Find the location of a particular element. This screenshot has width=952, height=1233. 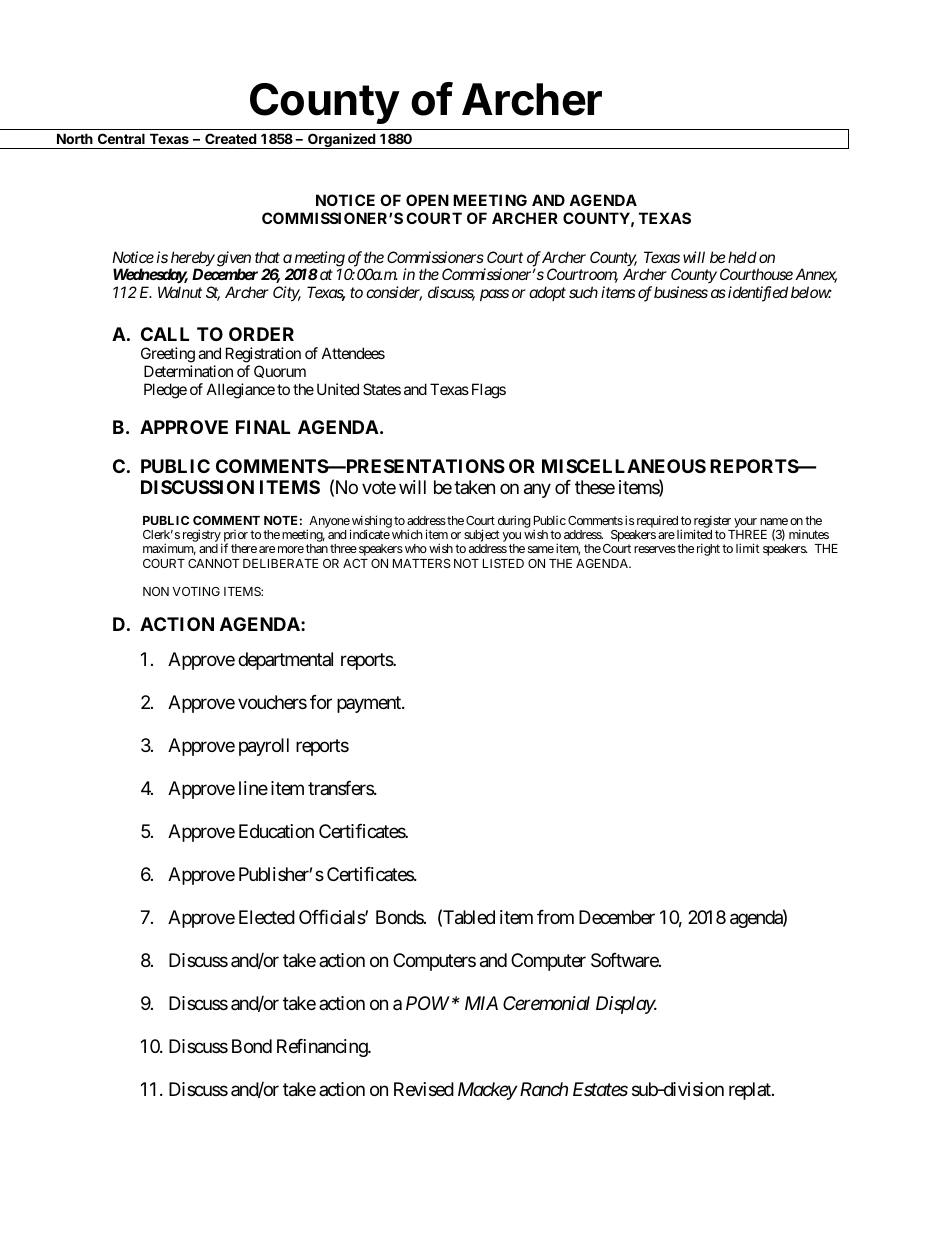

Pledge is located at coordinates (165, 391).
